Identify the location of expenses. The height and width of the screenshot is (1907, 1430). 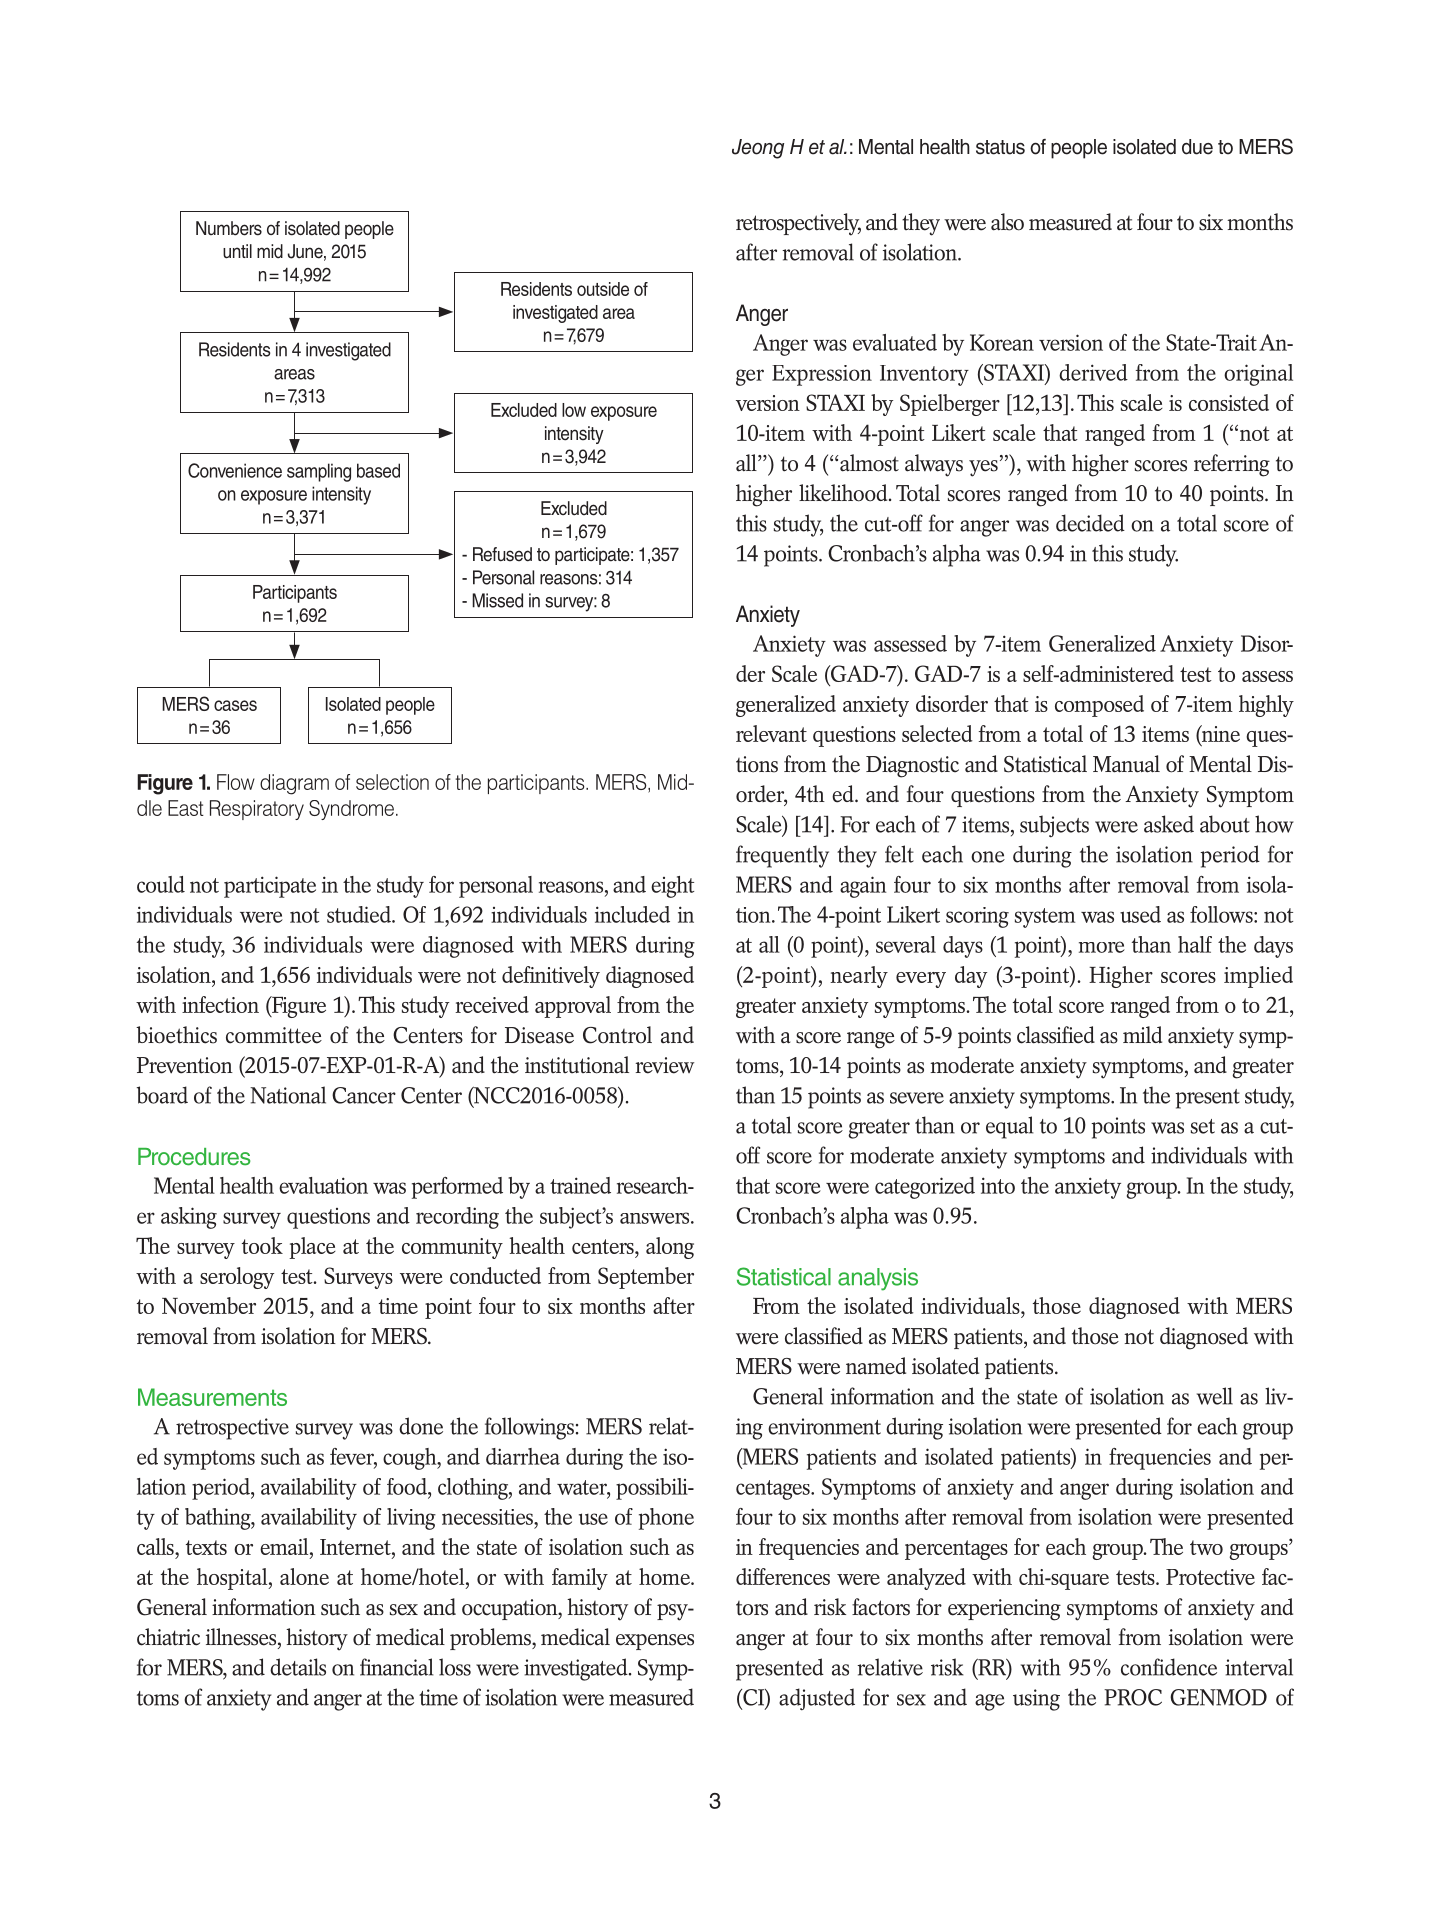
(655, 1642).
